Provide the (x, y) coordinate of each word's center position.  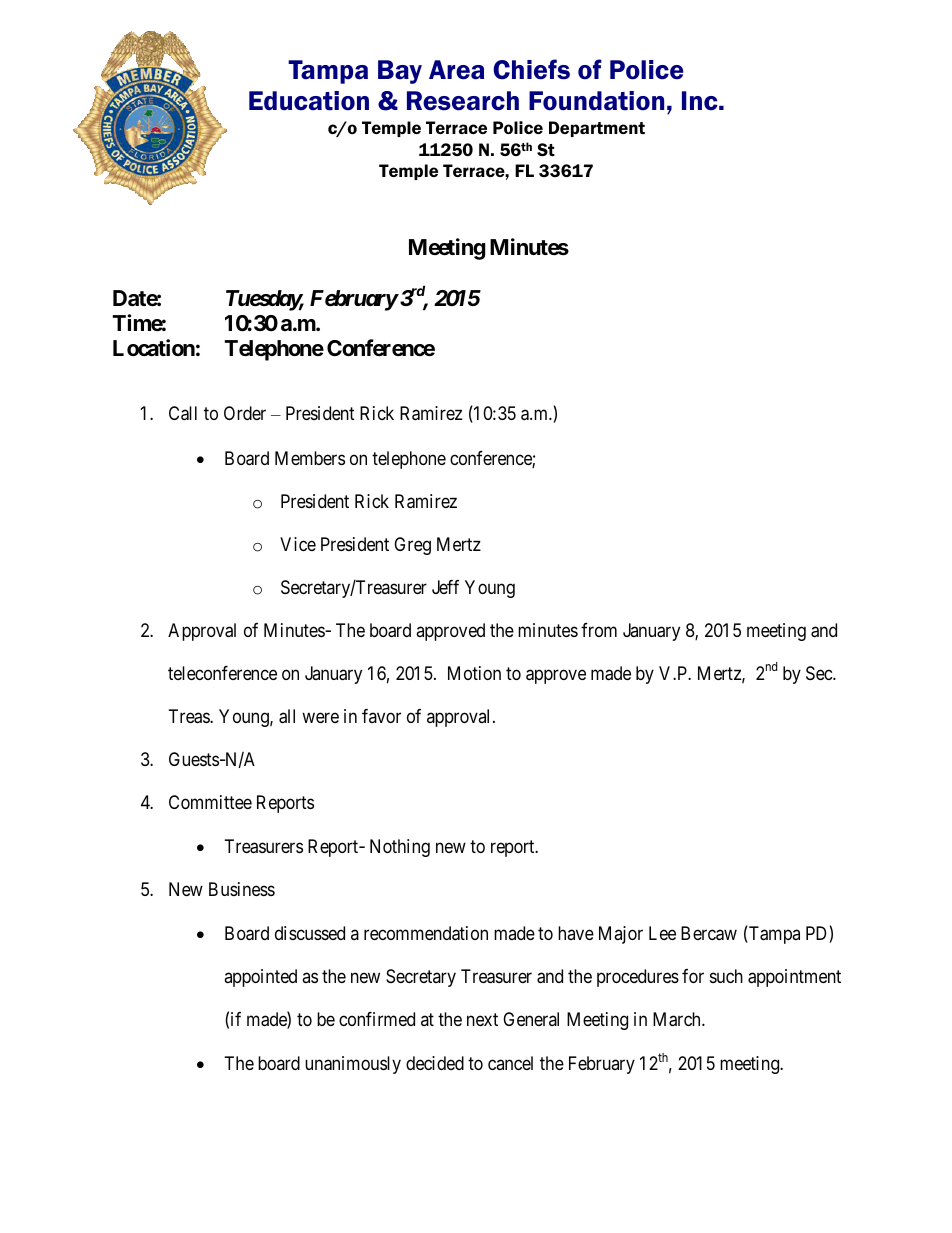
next (482, 1019)
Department (597, 129)
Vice (298, 544)
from (599, 630)
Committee (210, 802)
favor (381, 716)
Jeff (445, 587)
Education (309, 101)
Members (310, 458)
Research (463, 101)
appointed (260, 978)
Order (245, 413)
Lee (662, 933)
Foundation (596, 101)
